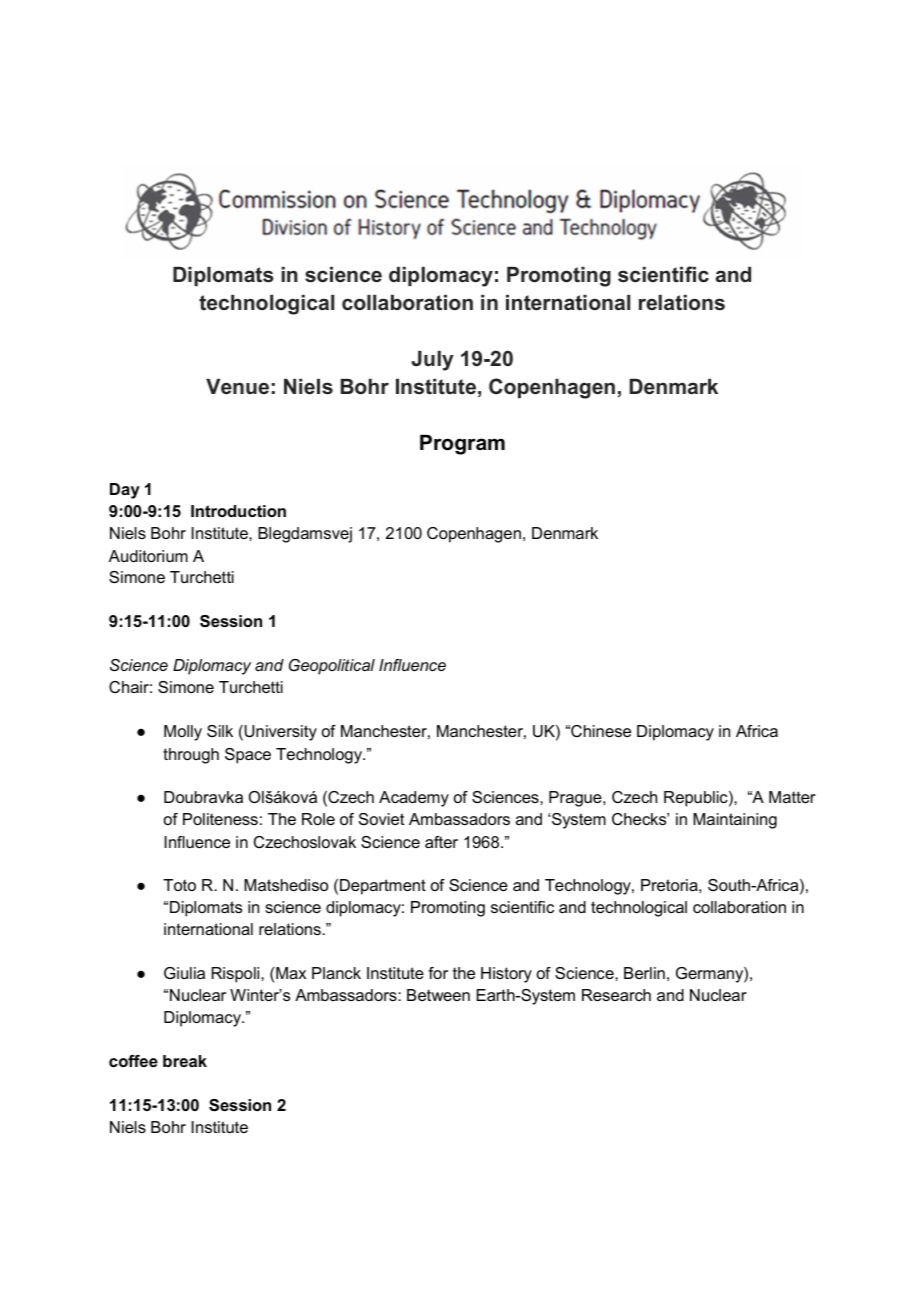 Image resolution: width=924 pixels, height=1308 pixels. Describe the element at coordinates (432, 361) in the image. I see `July` at that location.
